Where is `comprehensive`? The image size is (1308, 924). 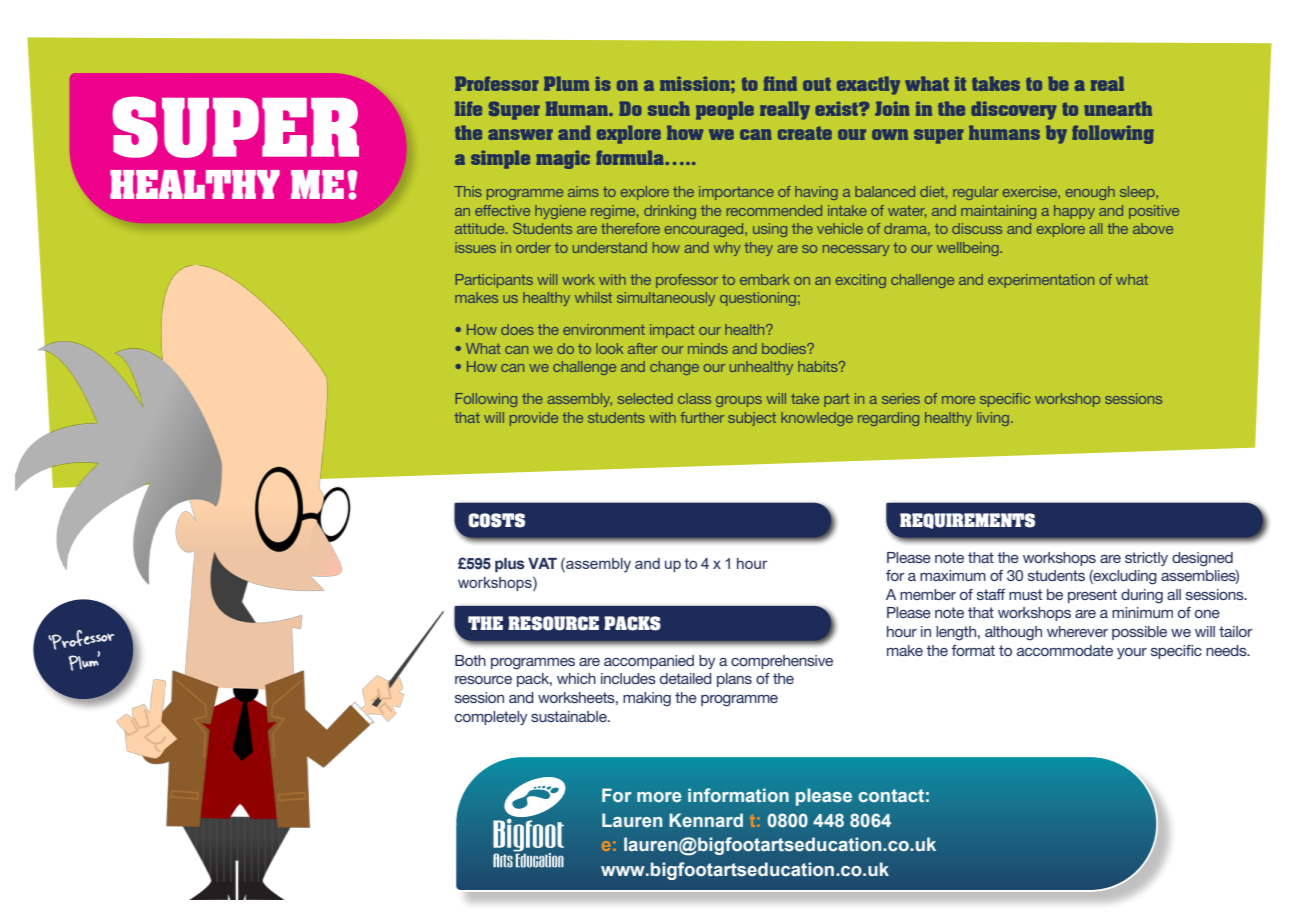 comprehensive is located at coordinates (782, 662).
